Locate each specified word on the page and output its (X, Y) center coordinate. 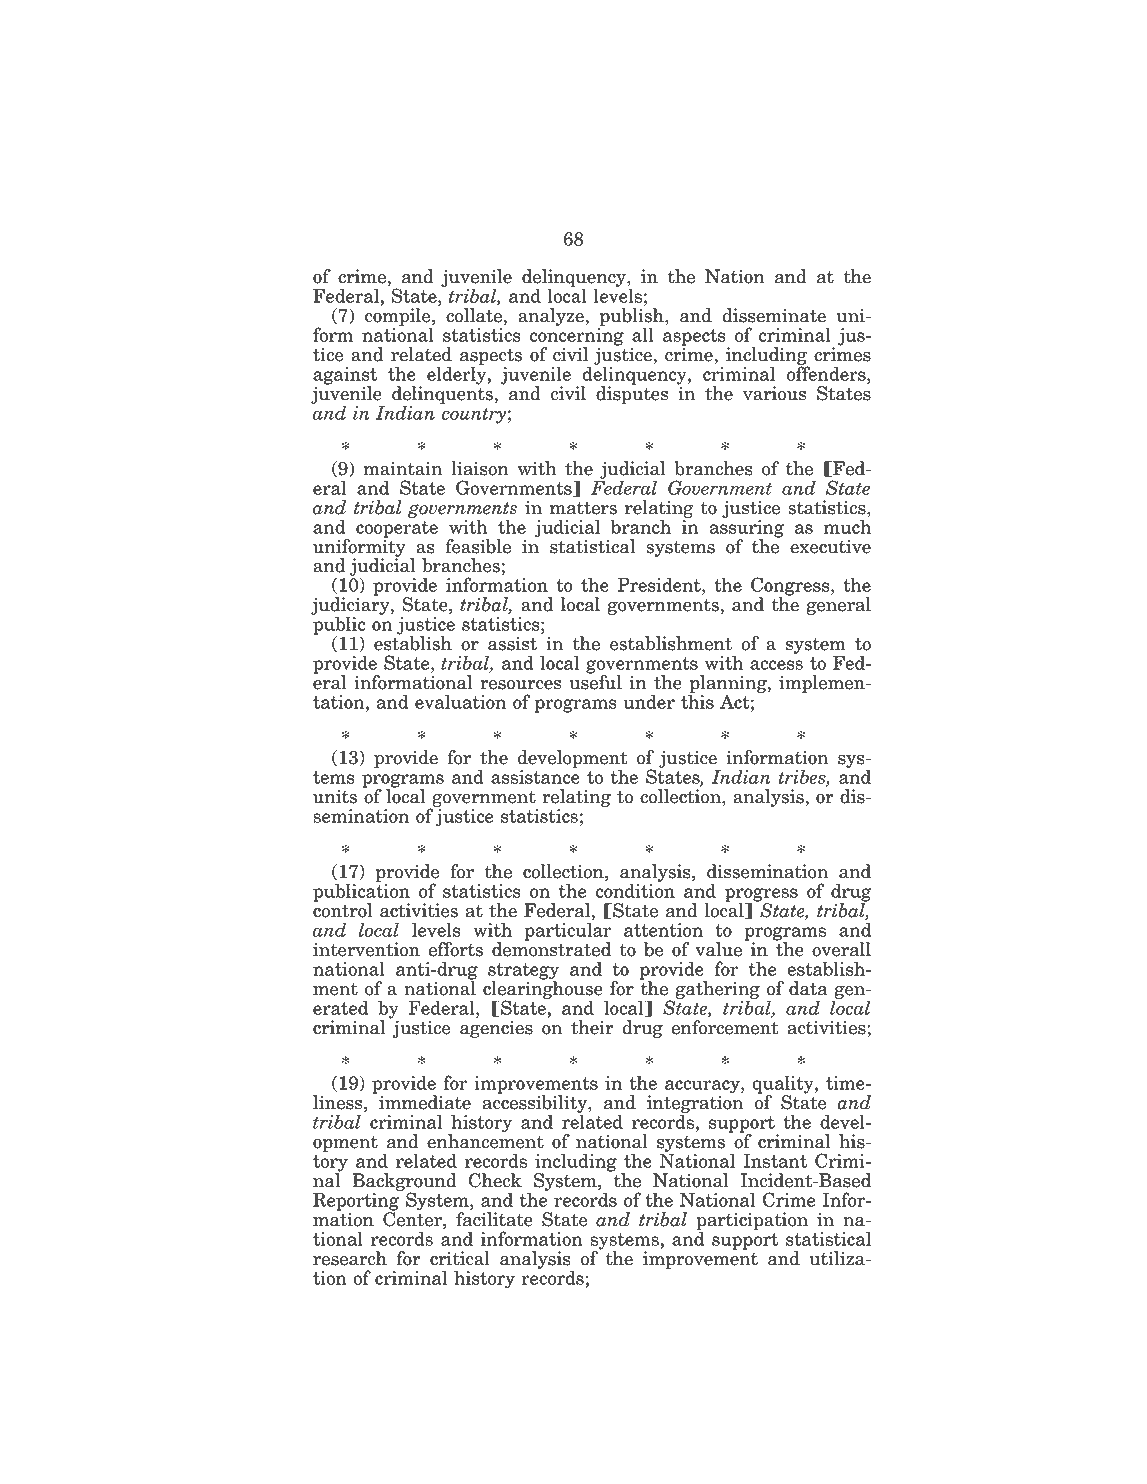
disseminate (774, 315)
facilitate (494, 1219)
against (345, 377)
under (649, 701)
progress (761, 896)
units (335, 796)
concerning (577, 338)
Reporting (357, 1201)
